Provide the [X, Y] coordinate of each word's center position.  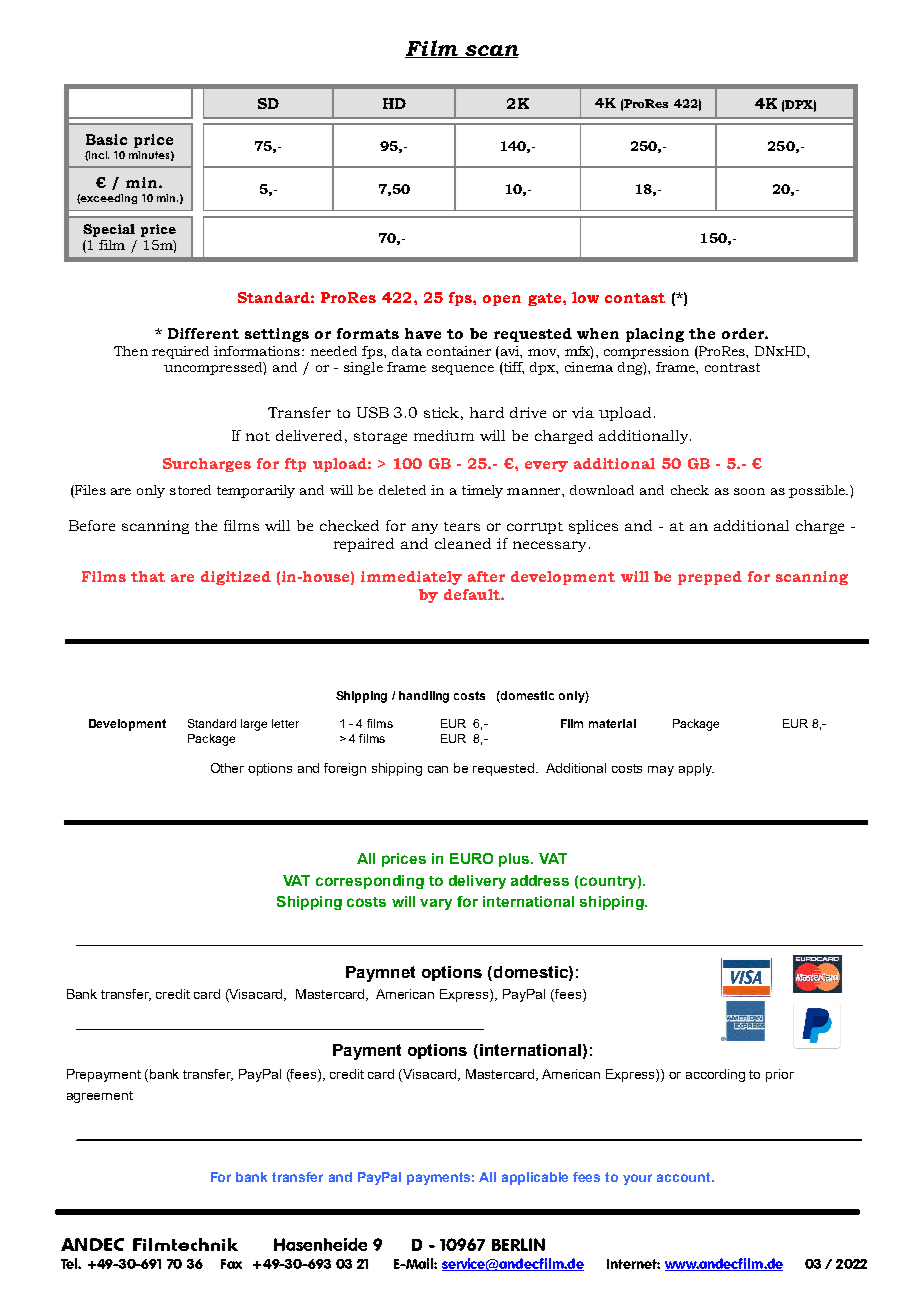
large [254, 725]
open [502, 300]
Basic [106, 139]
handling [424, 697]
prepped [710, 578]
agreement [100, 1097]
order [744, 333]
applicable [535, 1178]
